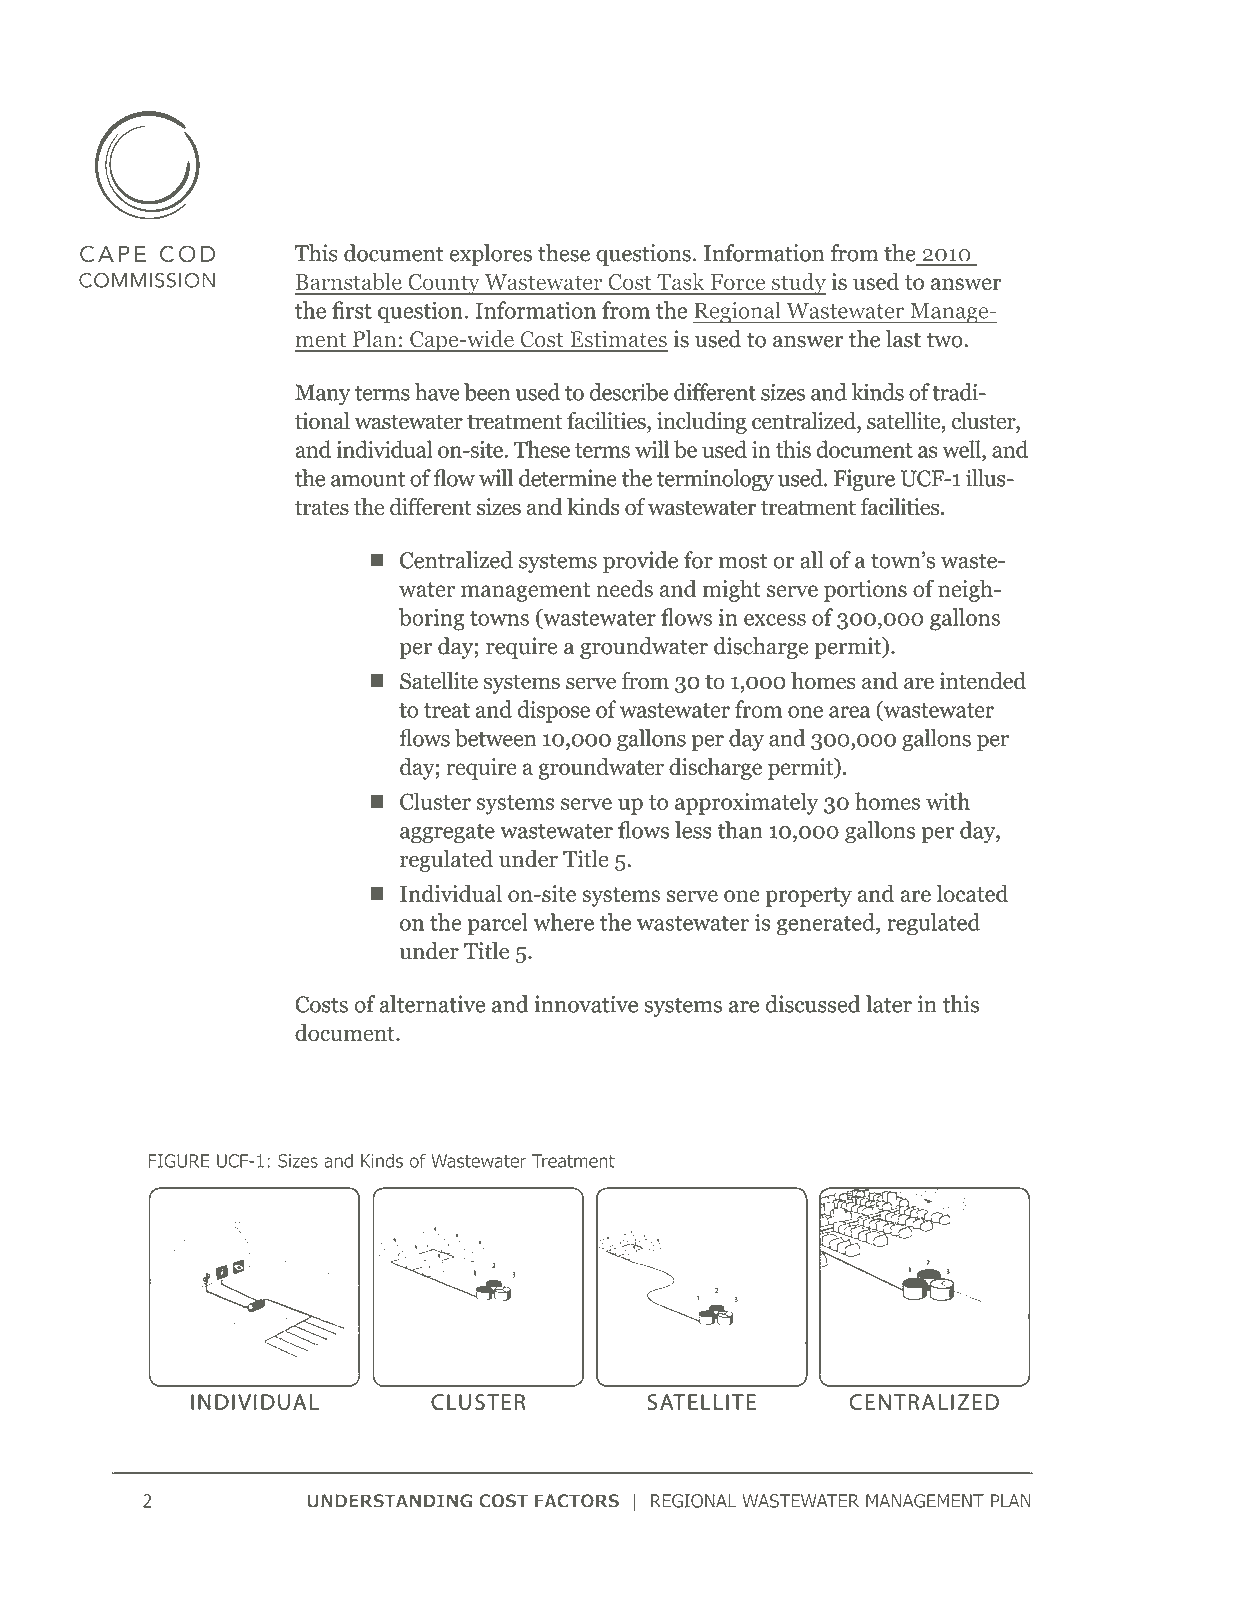  What do you see at coordinates (680, 281) in the page?
I see `Task` at bounding box center [680, 281].
